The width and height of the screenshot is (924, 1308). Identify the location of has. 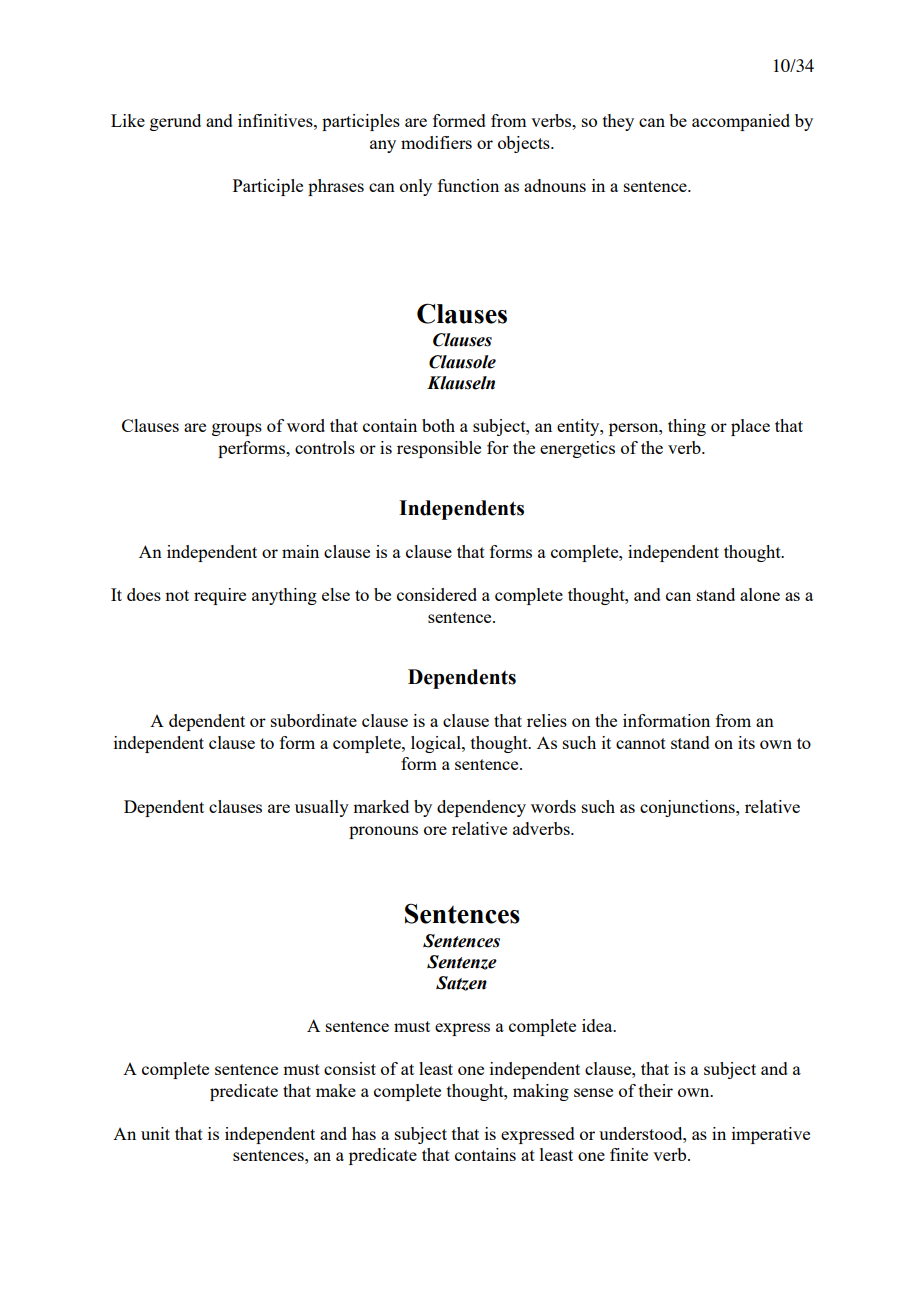
(364, 1133).
